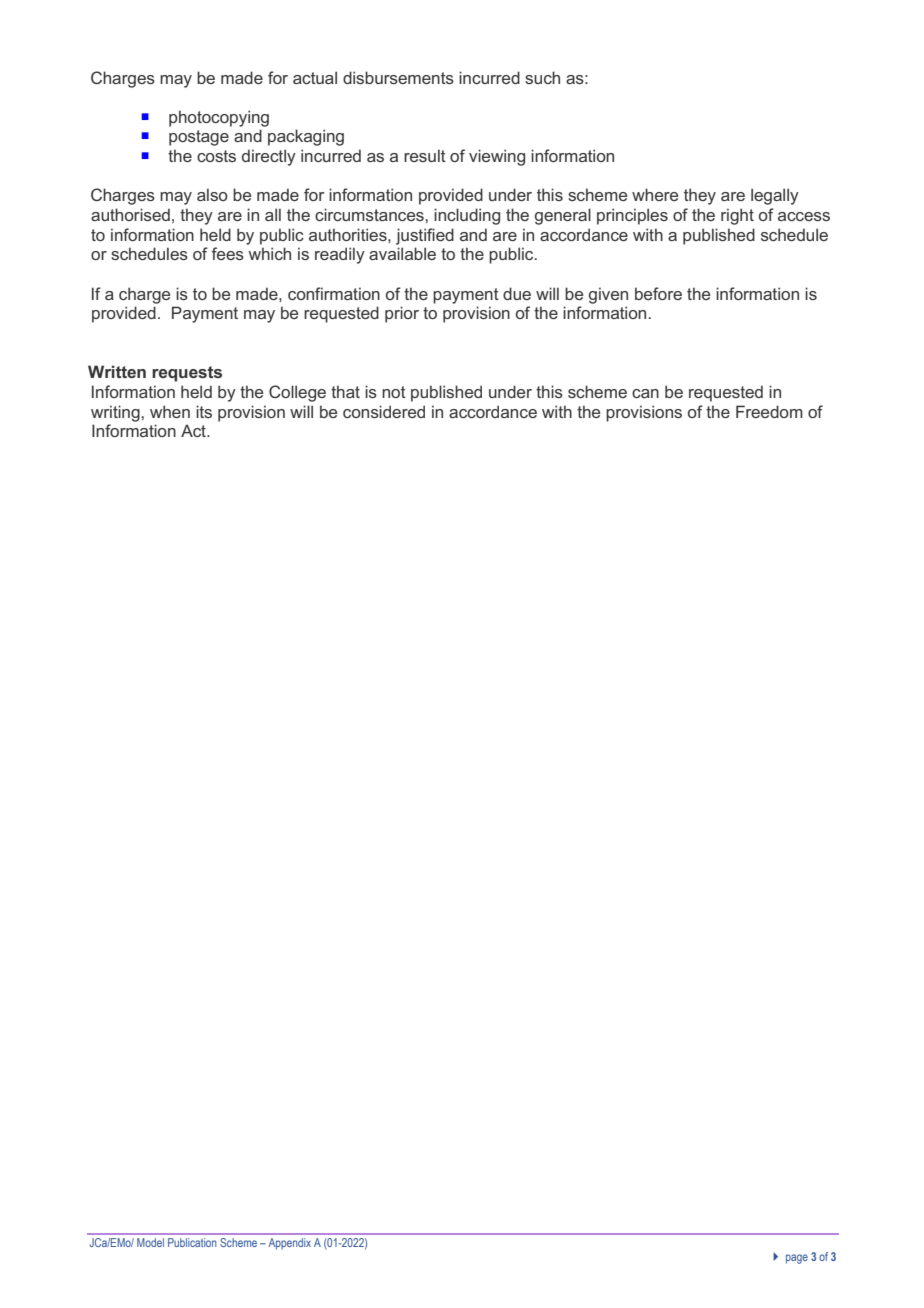 Image resolution: width=924 pixels, height=1308 pixels. Describe the element at coordinates (645, 393) in the screenshot. I see `can` at that location.
